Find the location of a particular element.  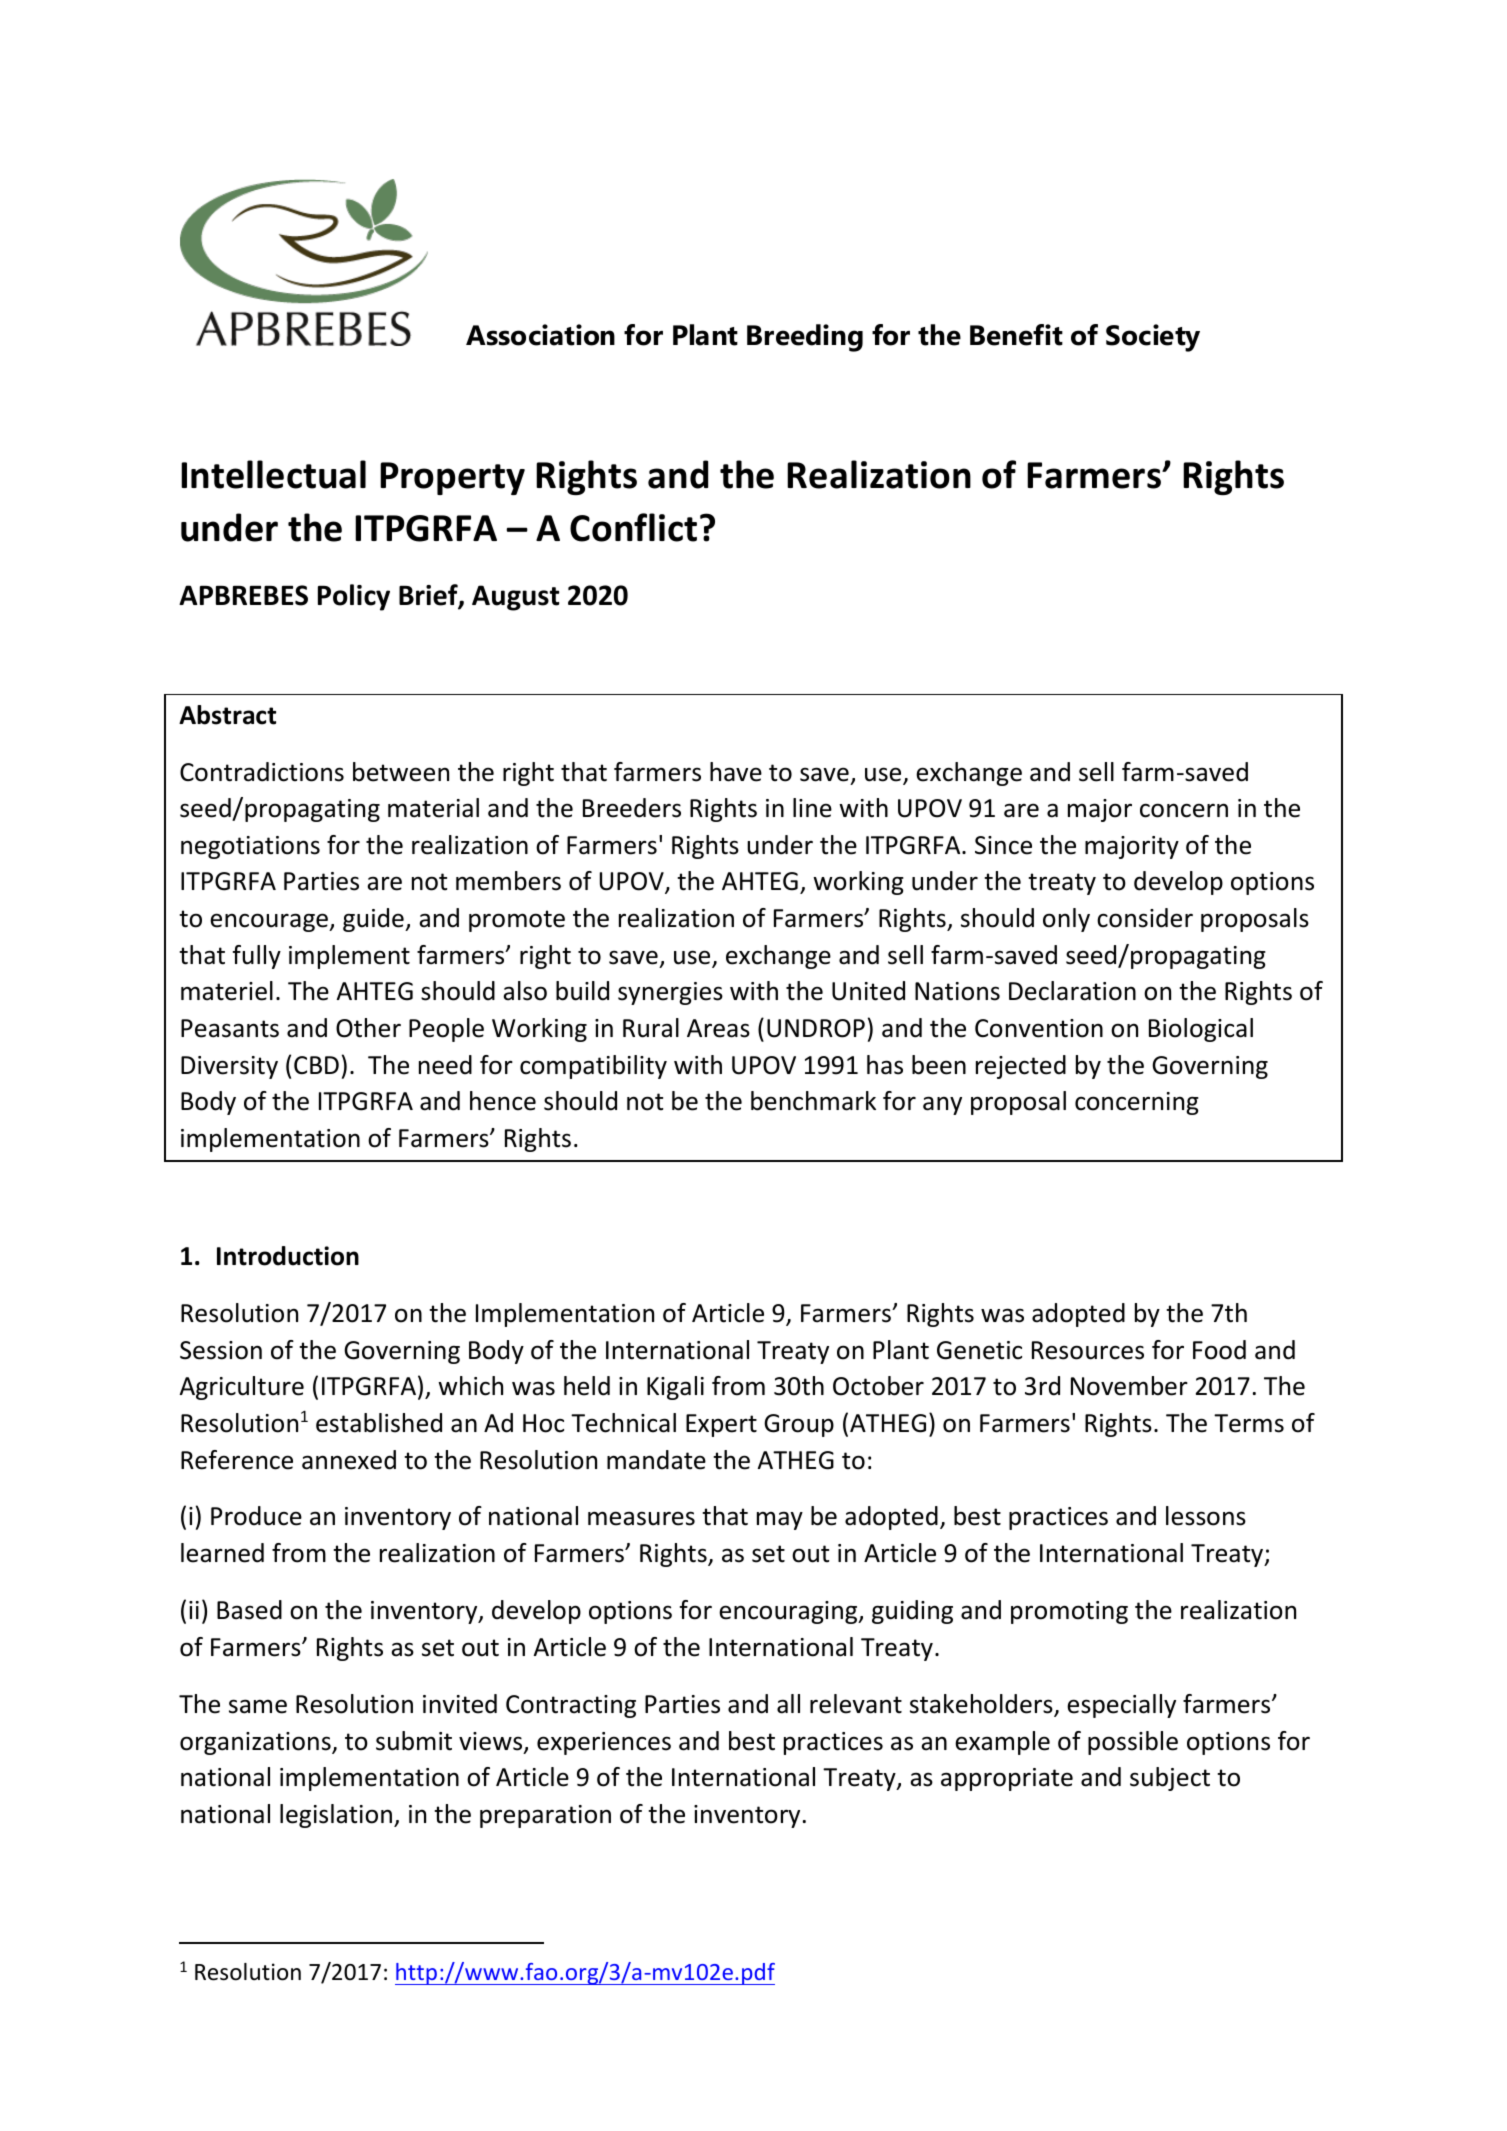

legislation is located at coordinates (337, 1816).
